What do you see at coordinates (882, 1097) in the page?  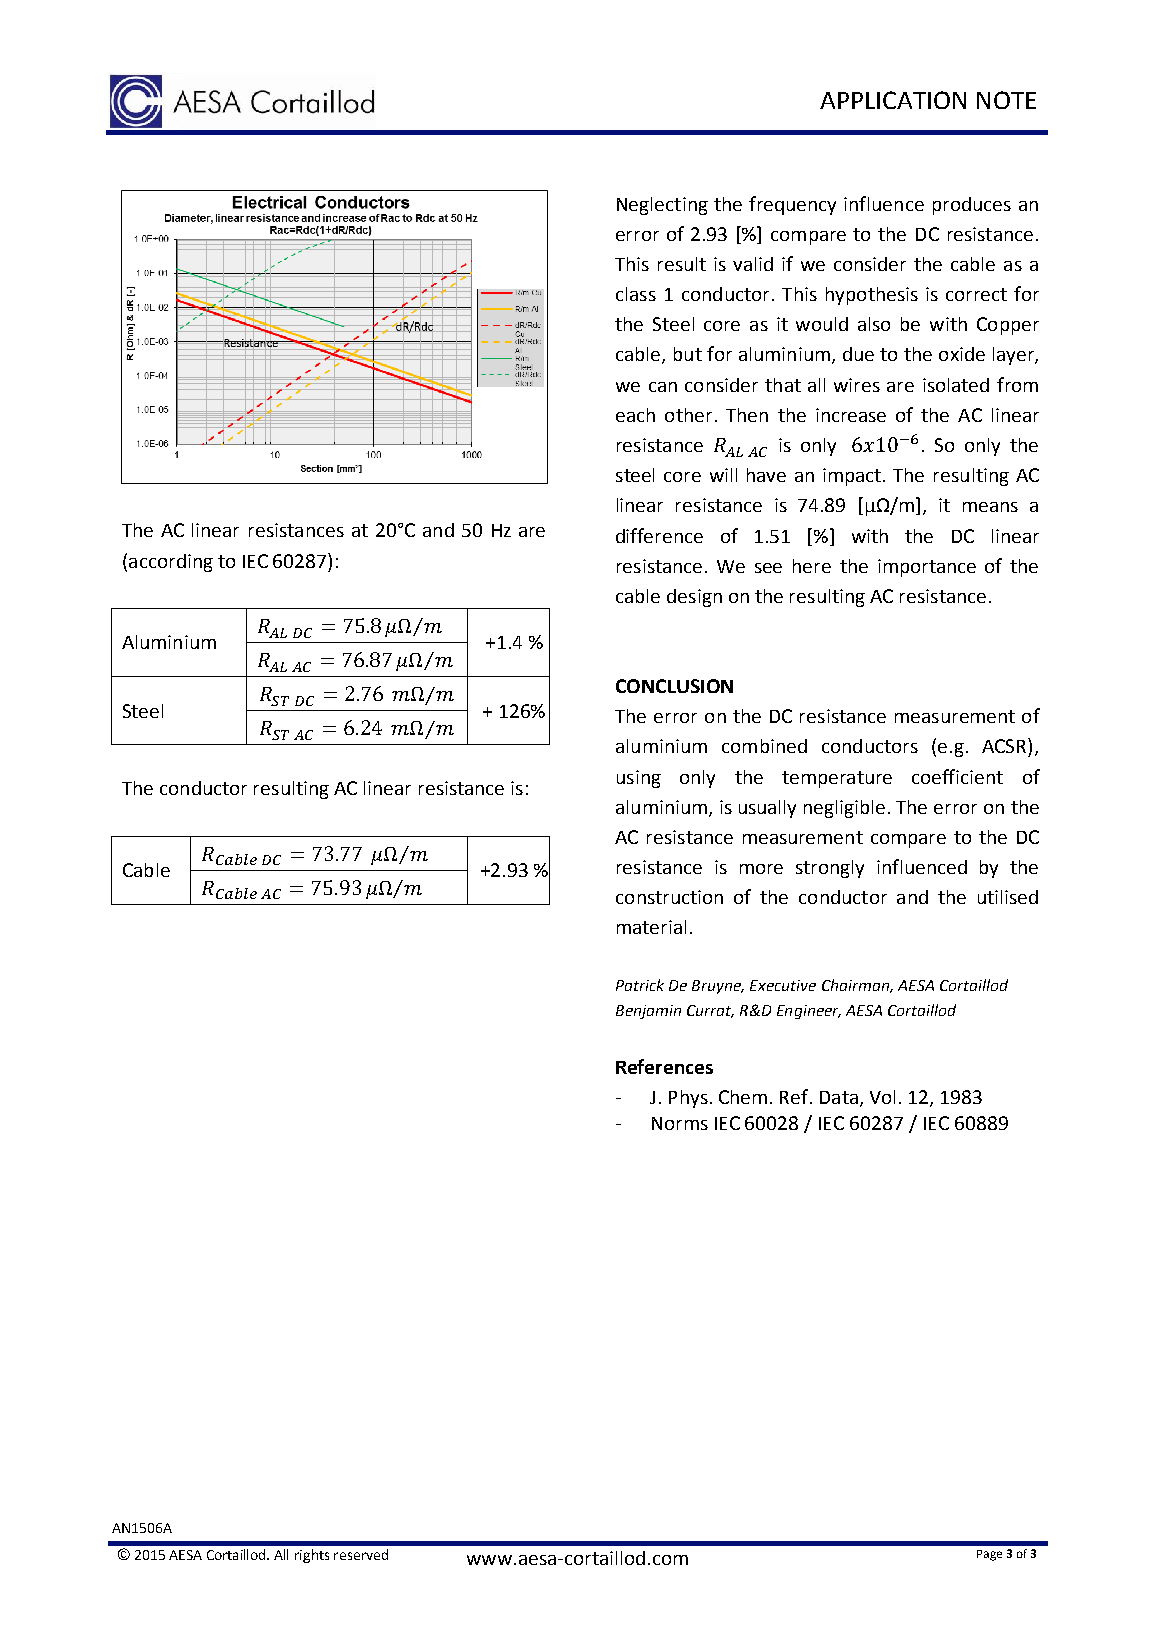 I see `Vol` at bounding box center [882, 1097].
